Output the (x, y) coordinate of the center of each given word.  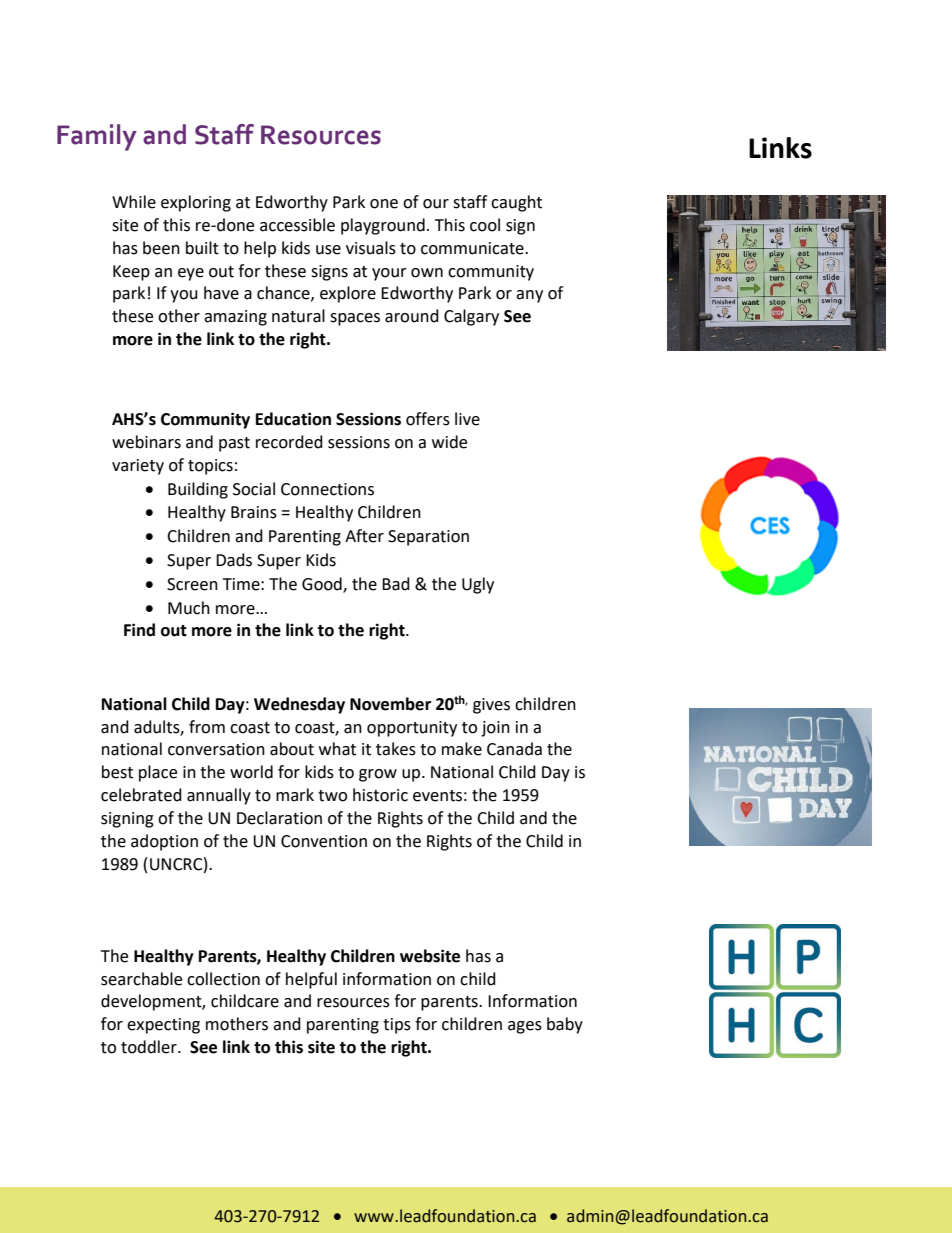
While (134, 202)
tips (397, 1026)
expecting (163, 1026)
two (332, 796)
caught (516, 203)
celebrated (141, 795)
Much (189, 608)
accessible (297, 225)
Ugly (478, 585)
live (467, 419)
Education (293, 419)
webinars (146, 442)
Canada (514, 749)
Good (323, 584)
